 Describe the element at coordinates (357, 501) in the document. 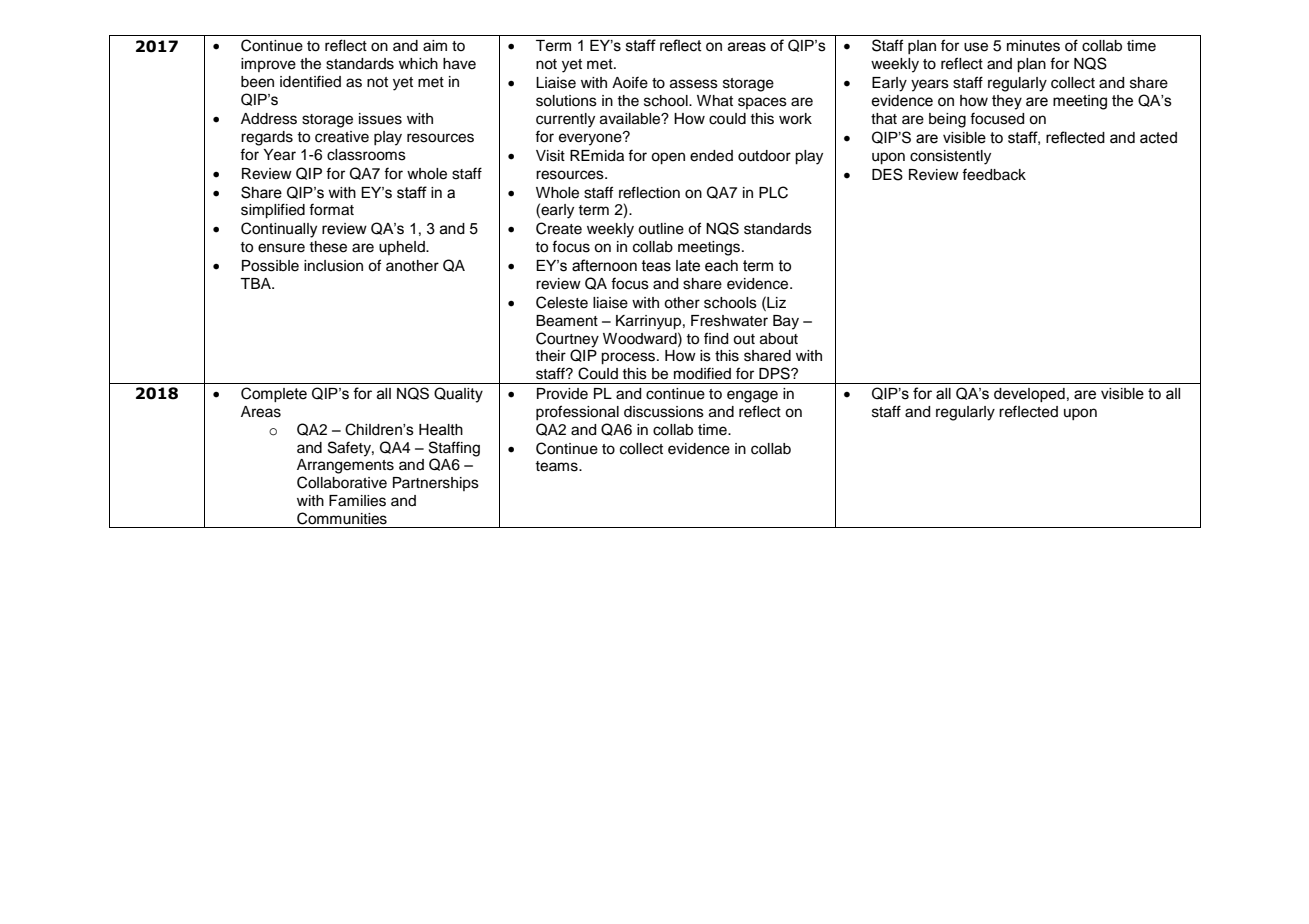

I see `Families` at that location.
